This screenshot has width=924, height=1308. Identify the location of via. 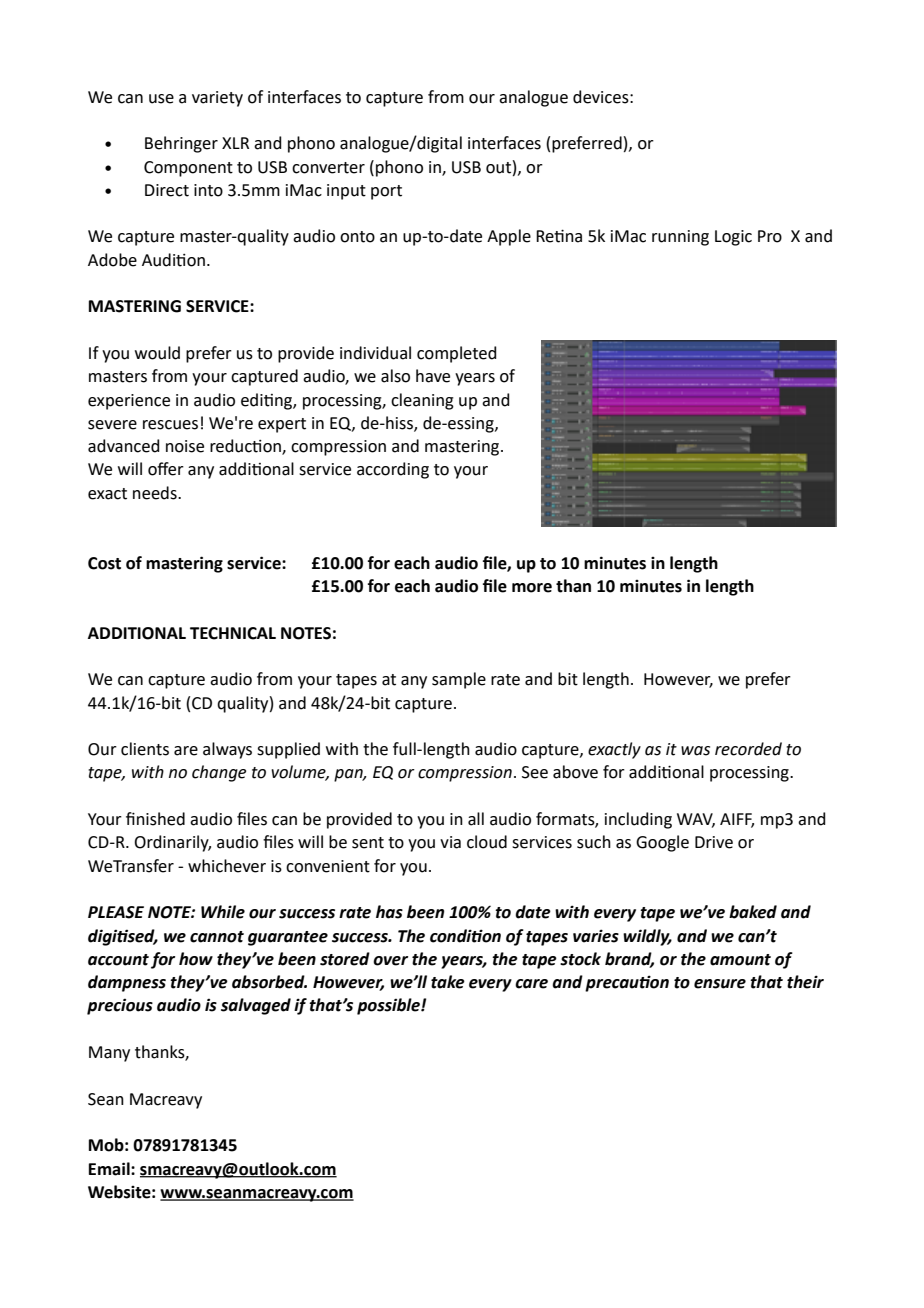
(450, 842).
